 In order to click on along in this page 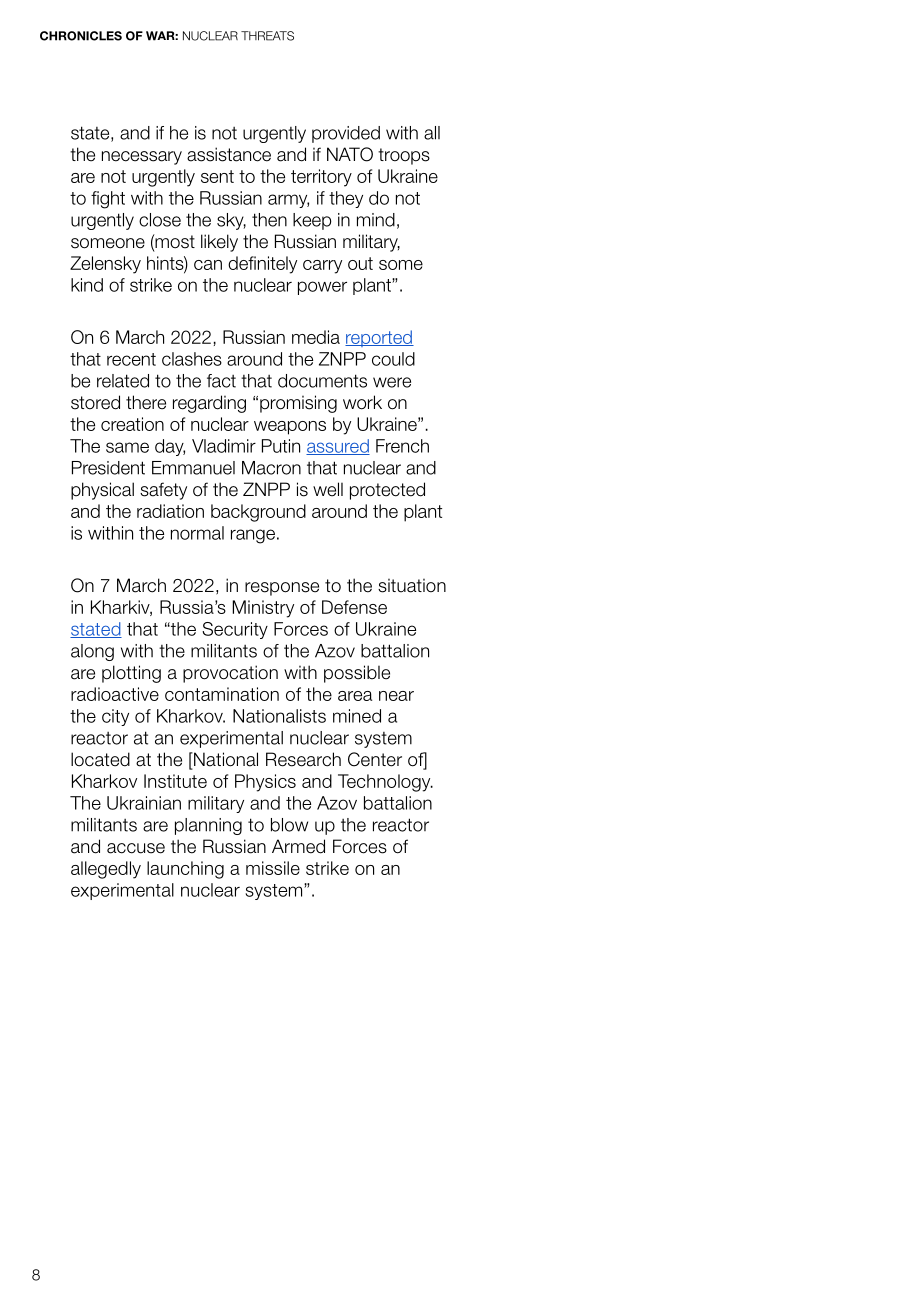, I will do `click(92, 652)`.
